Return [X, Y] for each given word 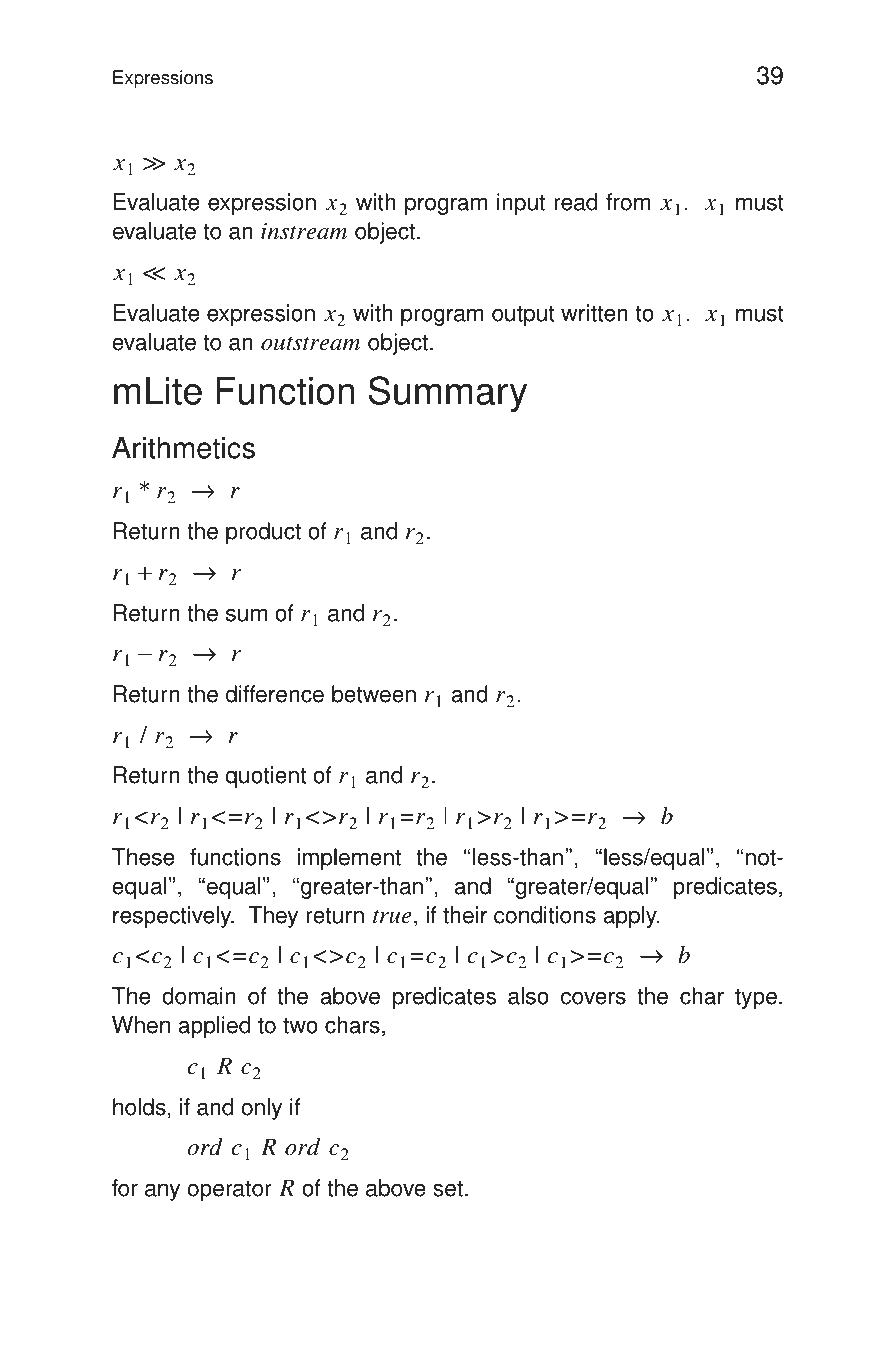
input [521, 204]
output [523, 315]
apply [631, 917]
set [448, 1188]
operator [230, 1190]
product [263, 533]
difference [275, 694]
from [628, 202]
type [756, 998]
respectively [173, 917]
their [465, 915]
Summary [448, 394]
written [594, 313]
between [374, 694]
